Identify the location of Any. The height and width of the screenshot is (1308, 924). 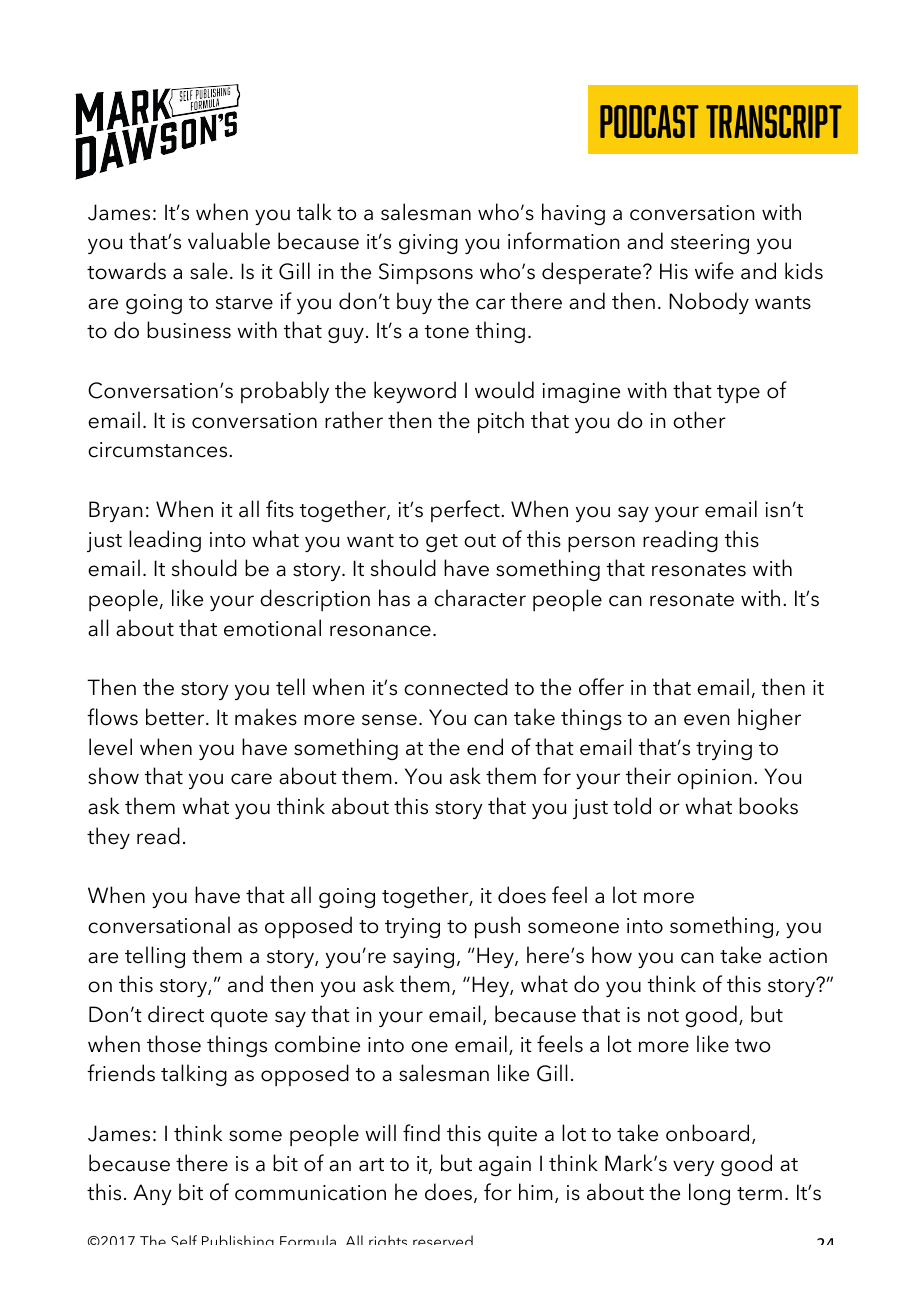
(152, 1194).
